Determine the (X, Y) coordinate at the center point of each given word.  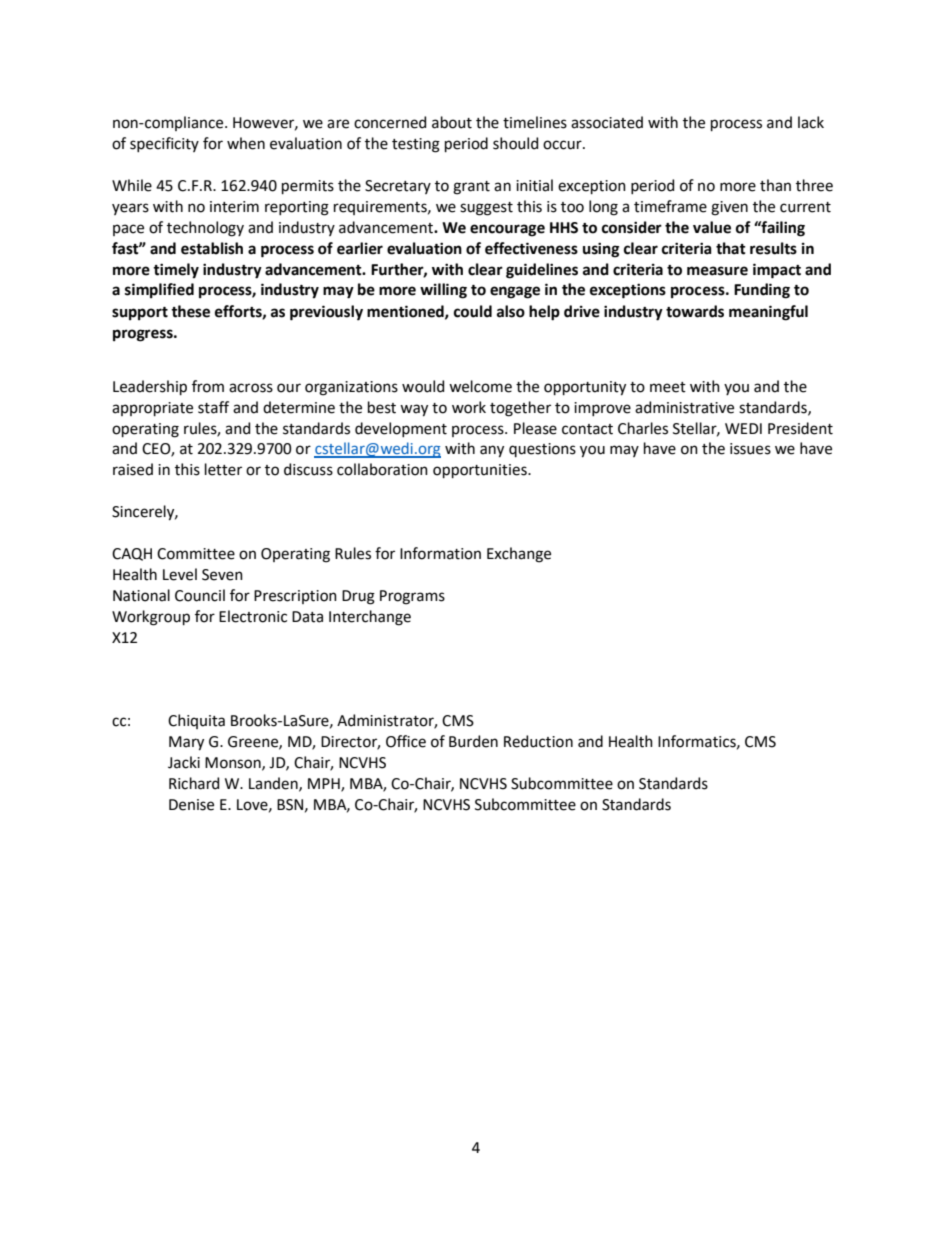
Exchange (519, 555)
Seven (222, 575)
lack (811, 122)
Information (440, 553)
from (208, 386)
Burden (473, 741)
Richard (194, 783)
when (246, 143)
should (515, 143)
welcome (480, 386)
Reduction (538, 741)
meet (668, 387)
